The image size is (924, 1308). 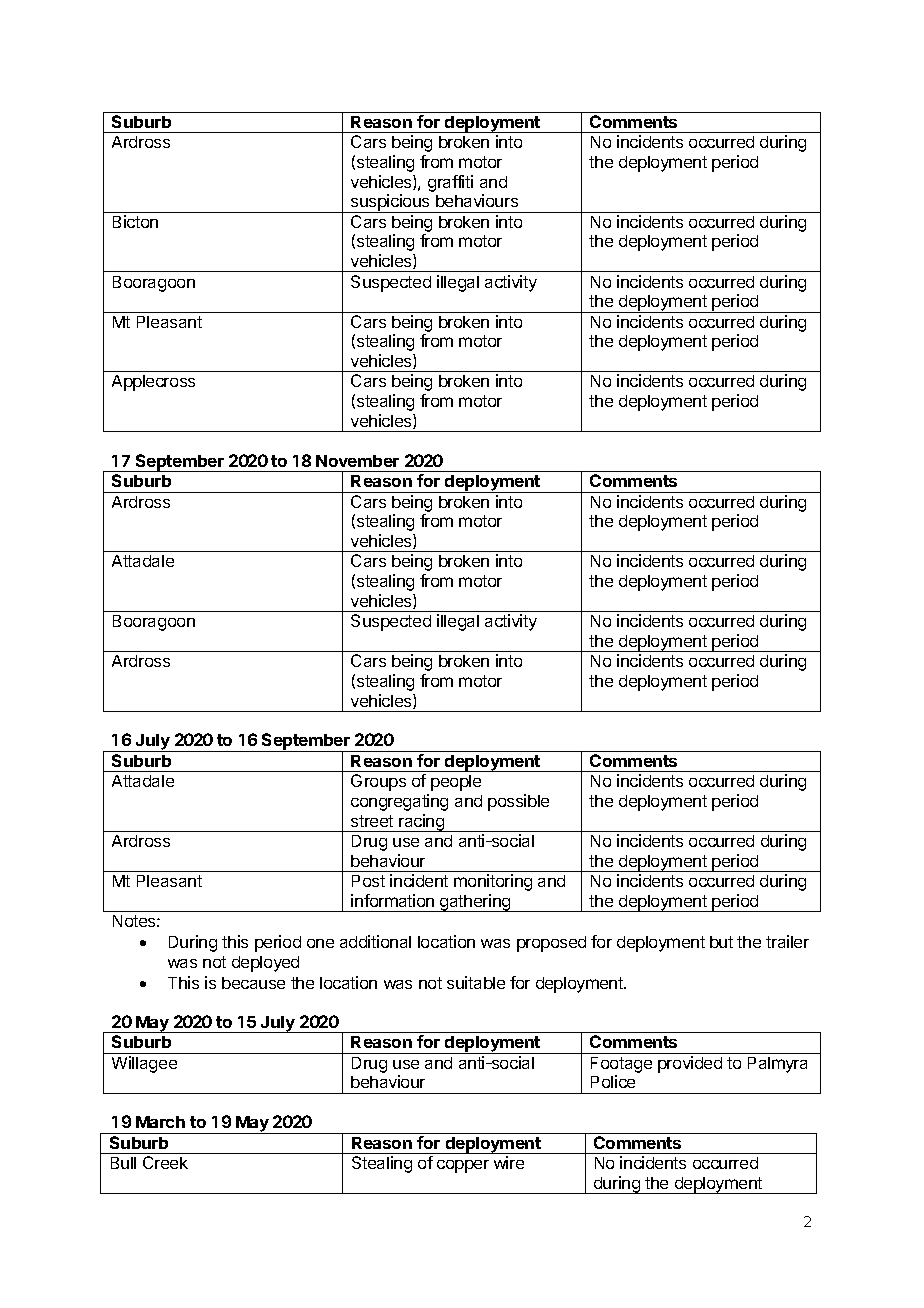 What do you see at coordinates (390, 203) in the screenshot?
I see `suspicious` at bounding box center [390, 203].
